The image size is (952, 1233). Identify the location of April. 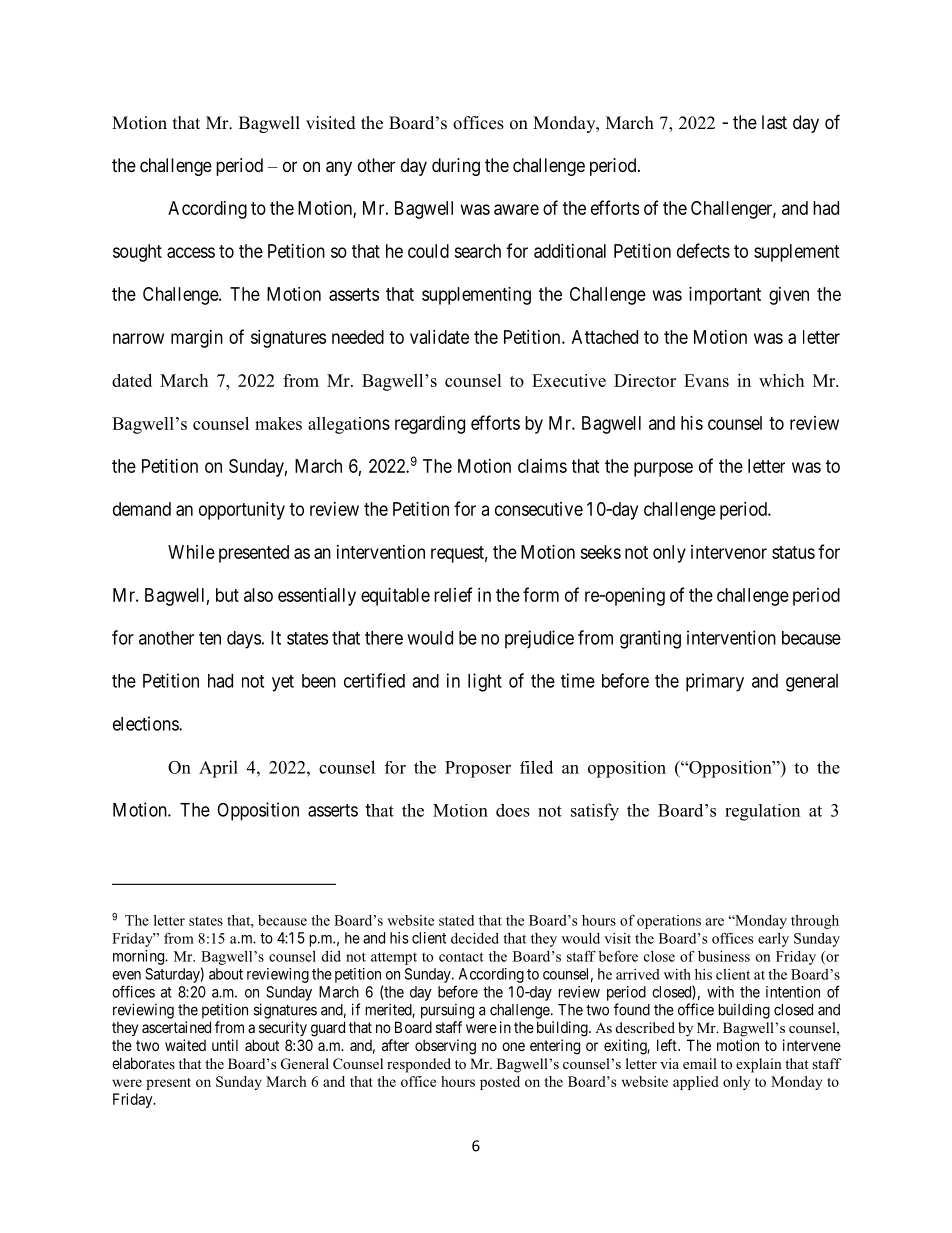
(218, 769).
